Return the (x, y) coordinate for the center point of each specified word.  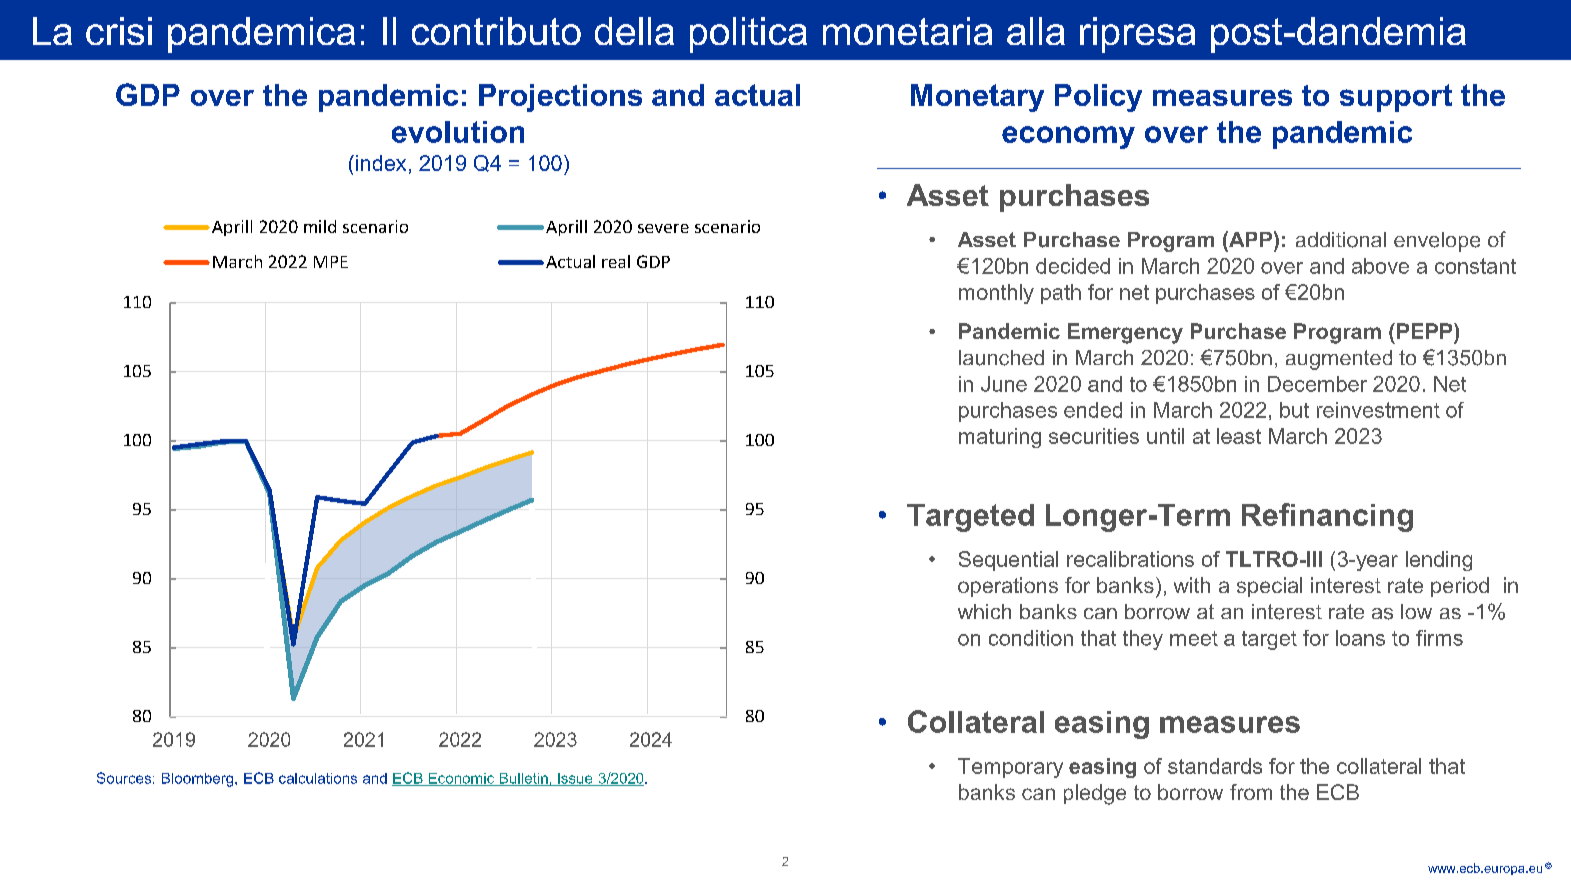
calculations (318, 778)
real (616, 261)
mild (320, 226)
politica (748, 35)
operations (1008, 587)
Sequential (1008, 561)
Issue (575, 779)
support (1396, 98)
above (1380, 266)
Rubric (99, 34)
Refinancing (1327, 517)
